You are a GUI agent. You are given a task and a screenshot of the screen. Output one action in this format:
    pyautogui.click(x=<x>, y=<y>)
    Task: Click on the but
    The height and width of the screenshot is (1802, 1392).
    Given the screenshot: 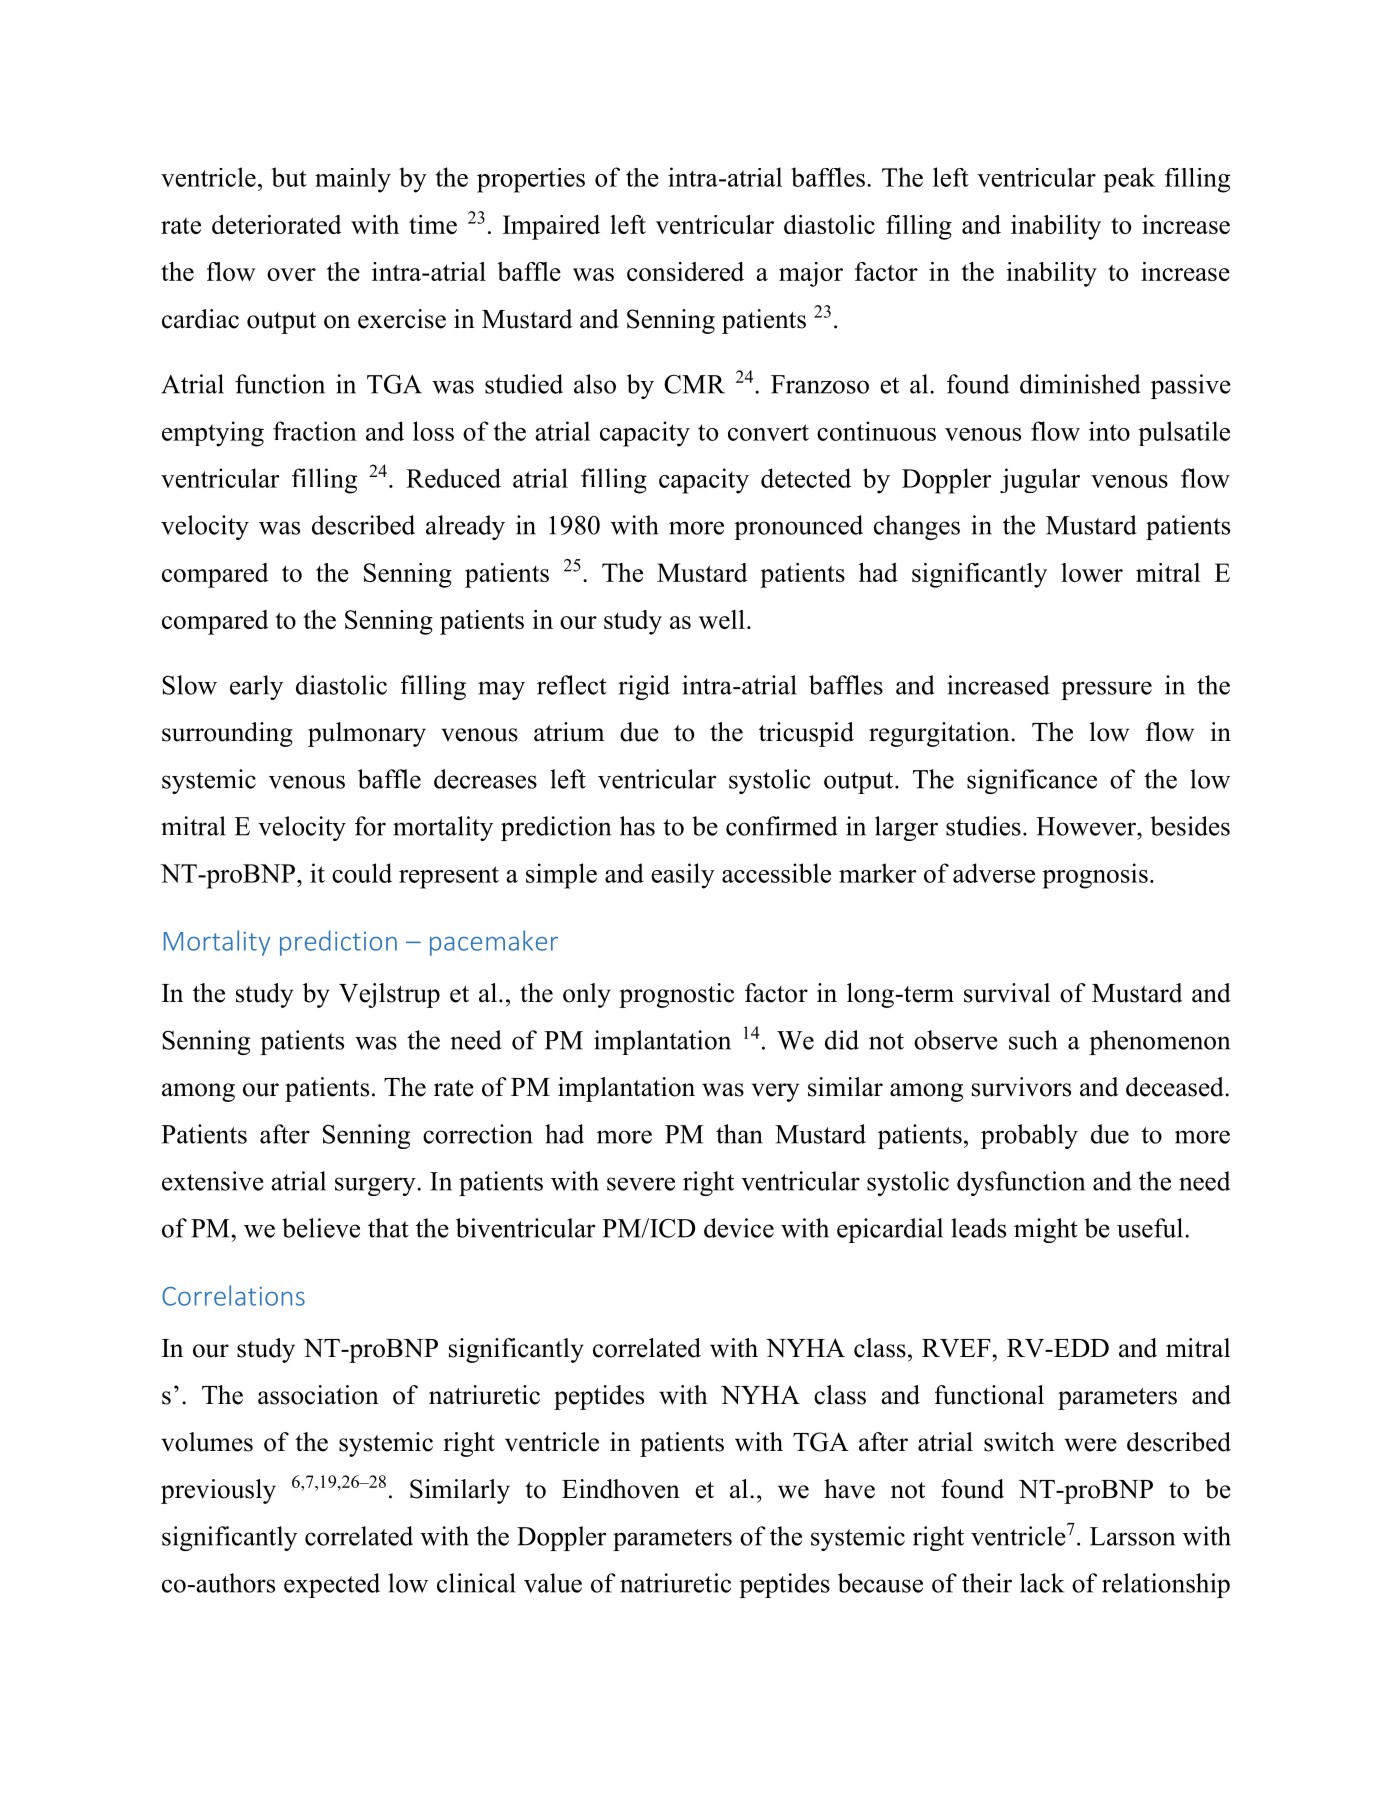 What is the action you would take?
    pyautogui.click(x=289, y=177)
